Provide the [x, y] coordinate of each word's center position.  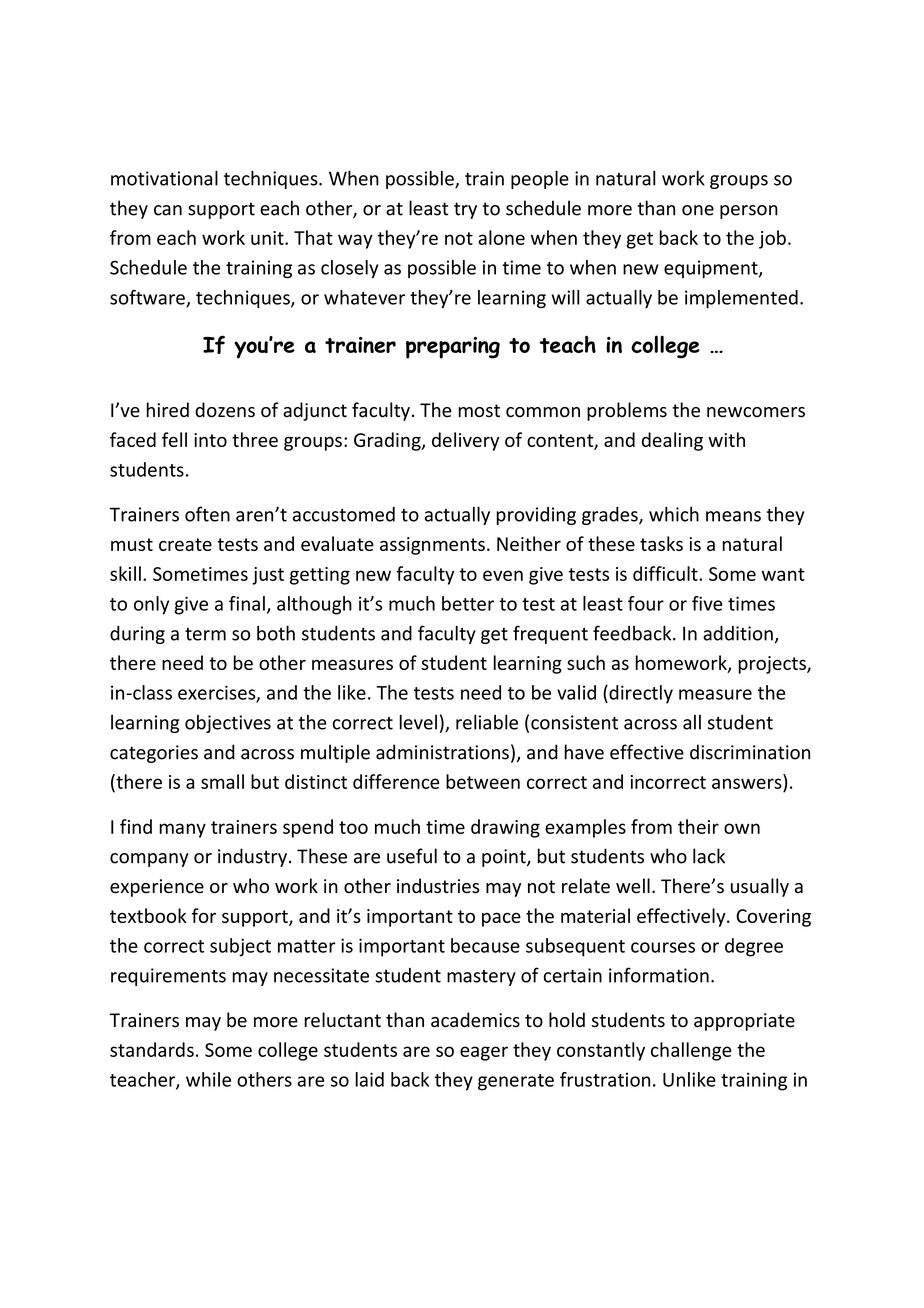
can [168, 210]
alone [501, 237]
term [205, 634]
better [468, 603]
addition [738, 633]
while [208, 1079]
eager [484, 1053]
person [749, 212]
